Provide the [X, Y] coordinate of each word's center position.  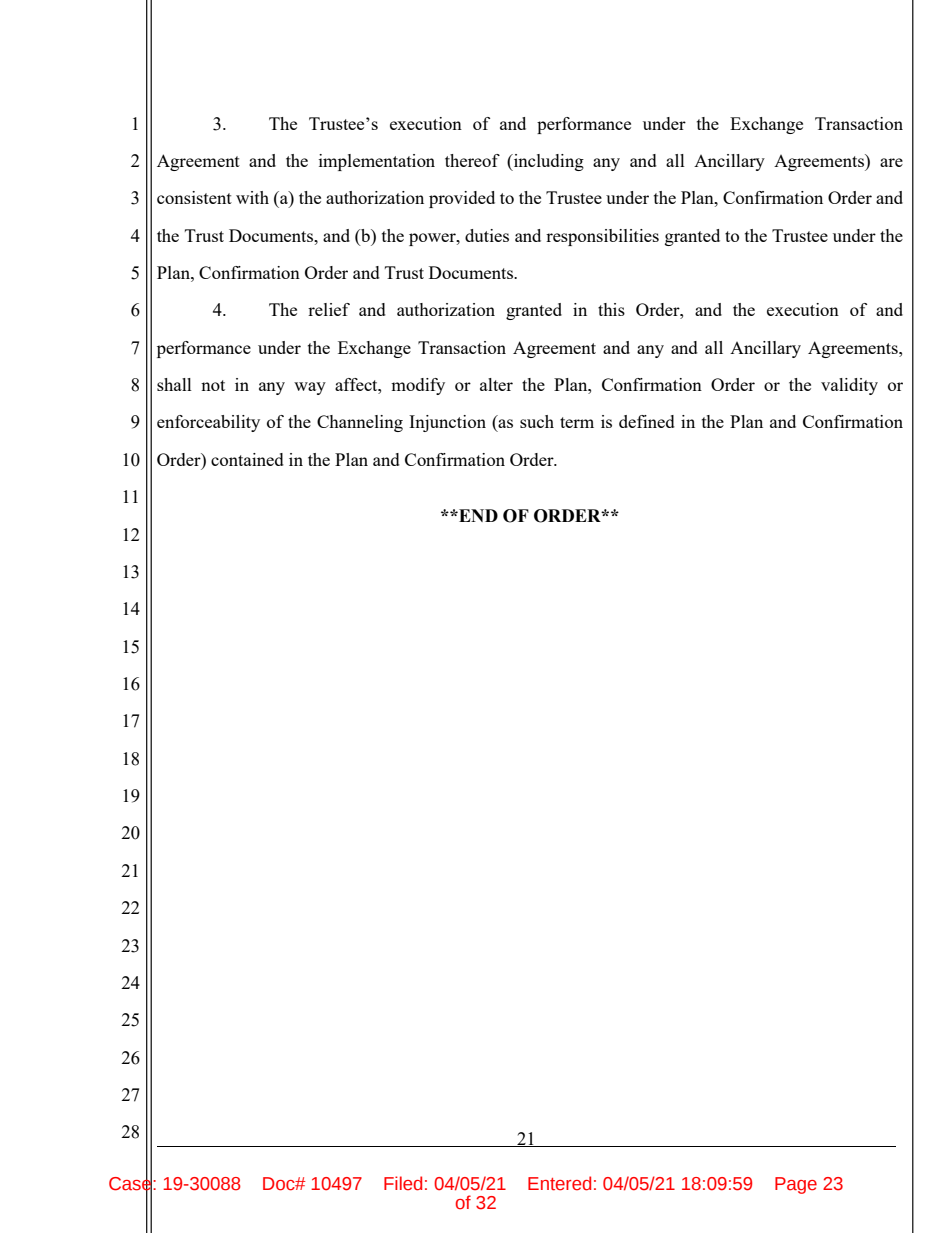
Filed [403, 1183]
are [891, 162]
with [252, 197]
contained [247, 459]
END [477, 515]
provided [462, 199]
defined [647, 421]
